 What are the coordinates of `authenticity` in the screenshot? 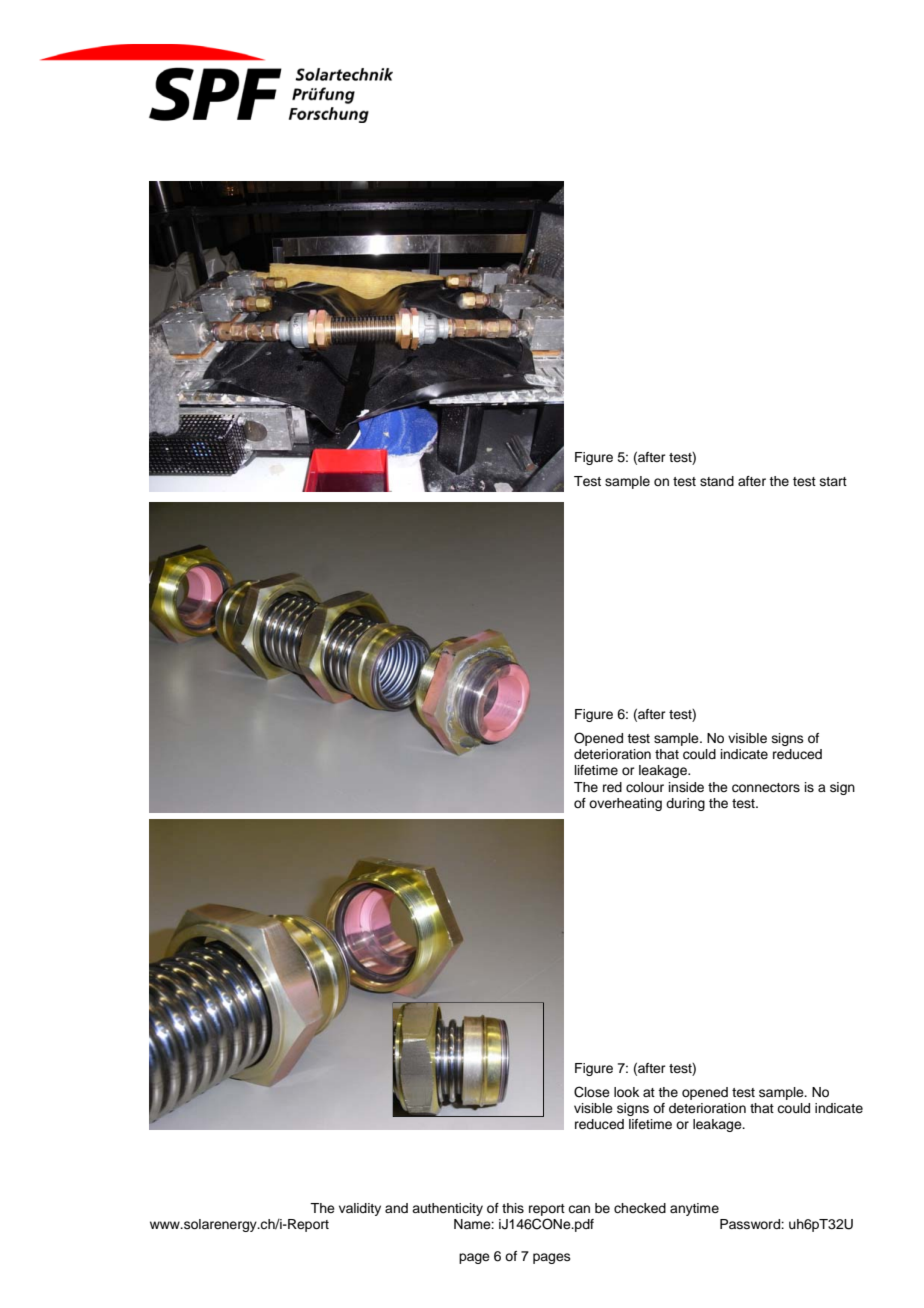 It's located at (447, 1209).
